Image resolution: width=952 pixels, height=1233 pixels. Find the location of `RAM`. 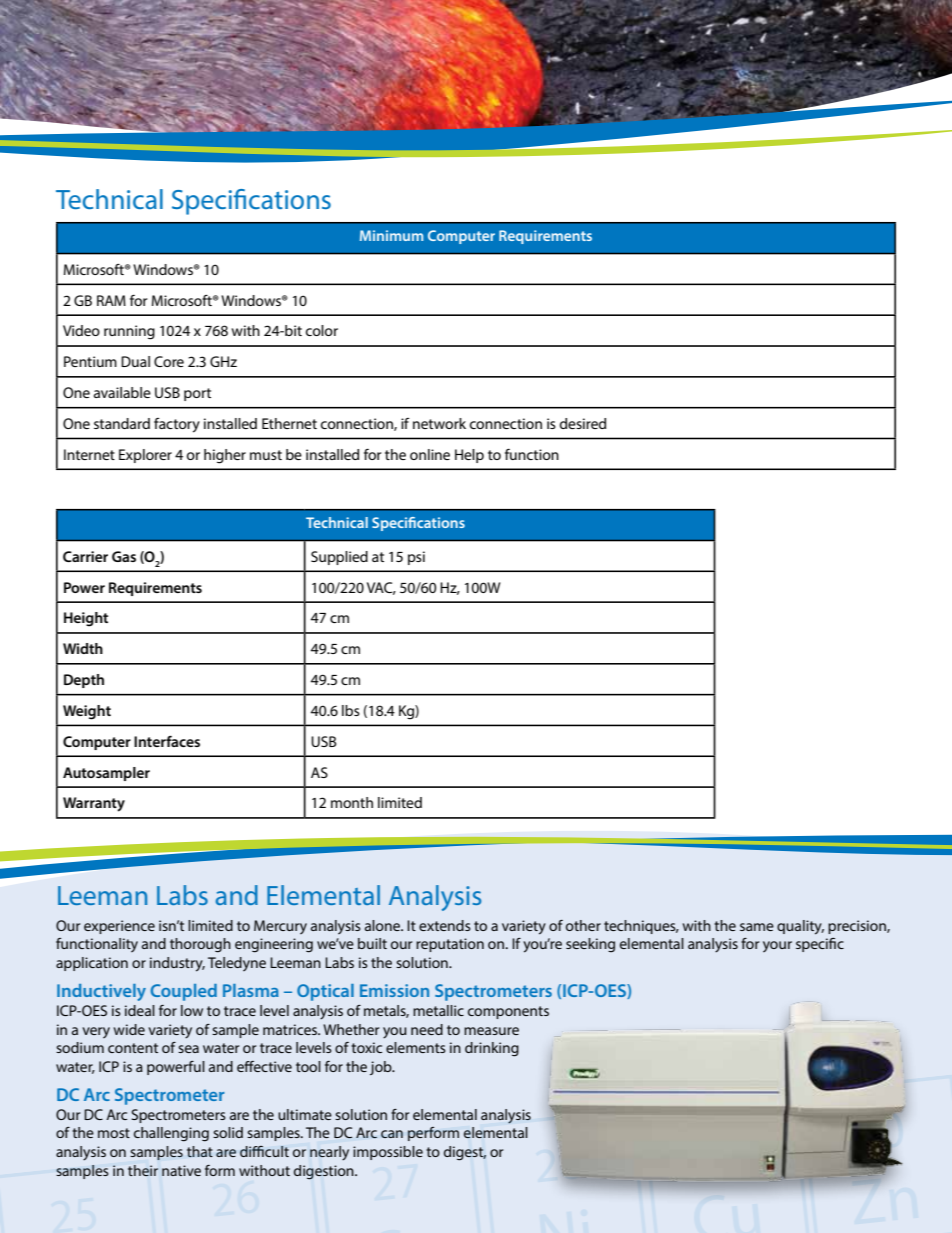

RAM is located at coordinates (111, 300).
